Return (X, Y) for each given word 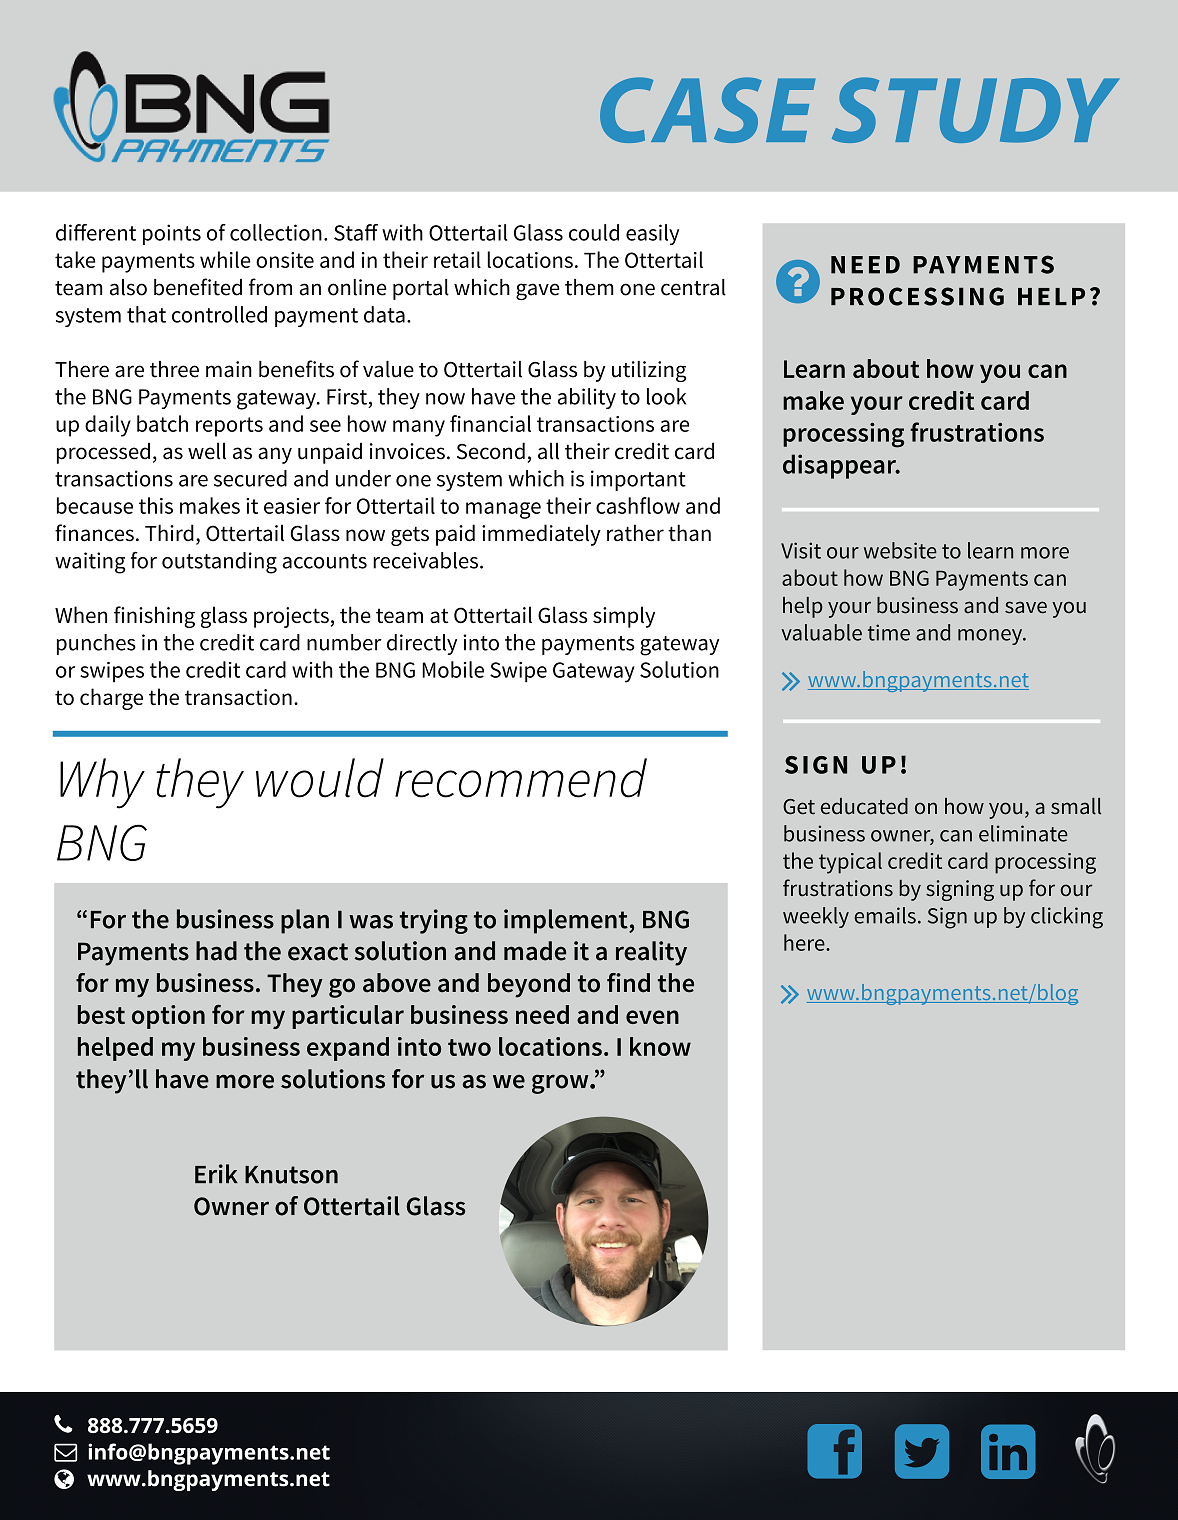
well (207, 451)
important (638, 480)
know (660, 1046)
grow (561, 1084)
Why (102, 783)
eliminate (1023, 833)
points (172, 234)
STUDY (976, 110)
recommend (521, 778)
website (900, 550)
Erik (216, 1173)
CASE (707, 110)
